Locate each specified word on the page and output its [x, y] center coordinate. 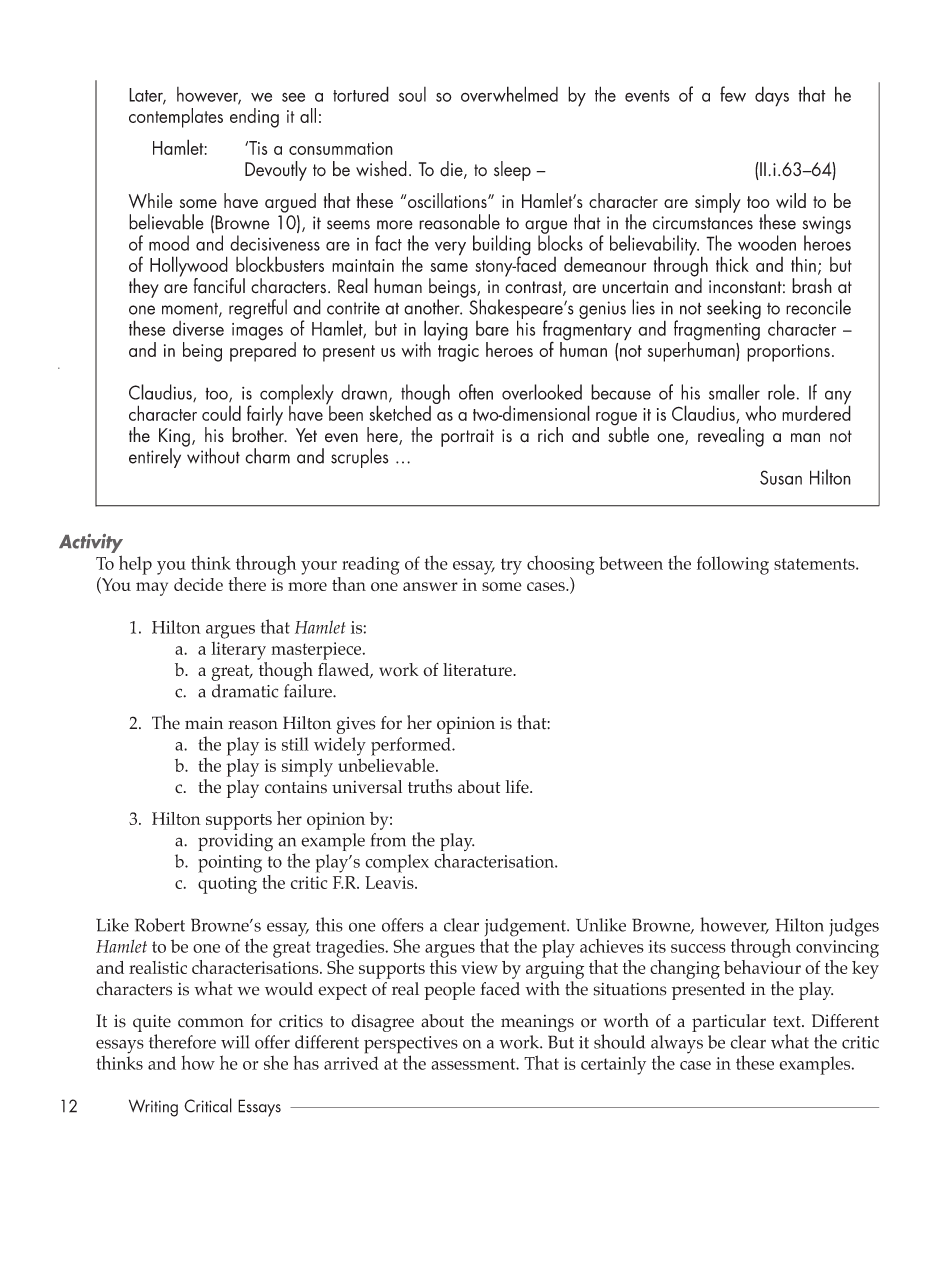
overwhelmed [509, 94]
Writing [153, 1108]
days [772, 96]
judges [854, 927]
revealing [731, 437]
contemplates [176, 118]
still [295, 744]
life [518, 787]
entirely [155, 458]
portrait [467, 438]
